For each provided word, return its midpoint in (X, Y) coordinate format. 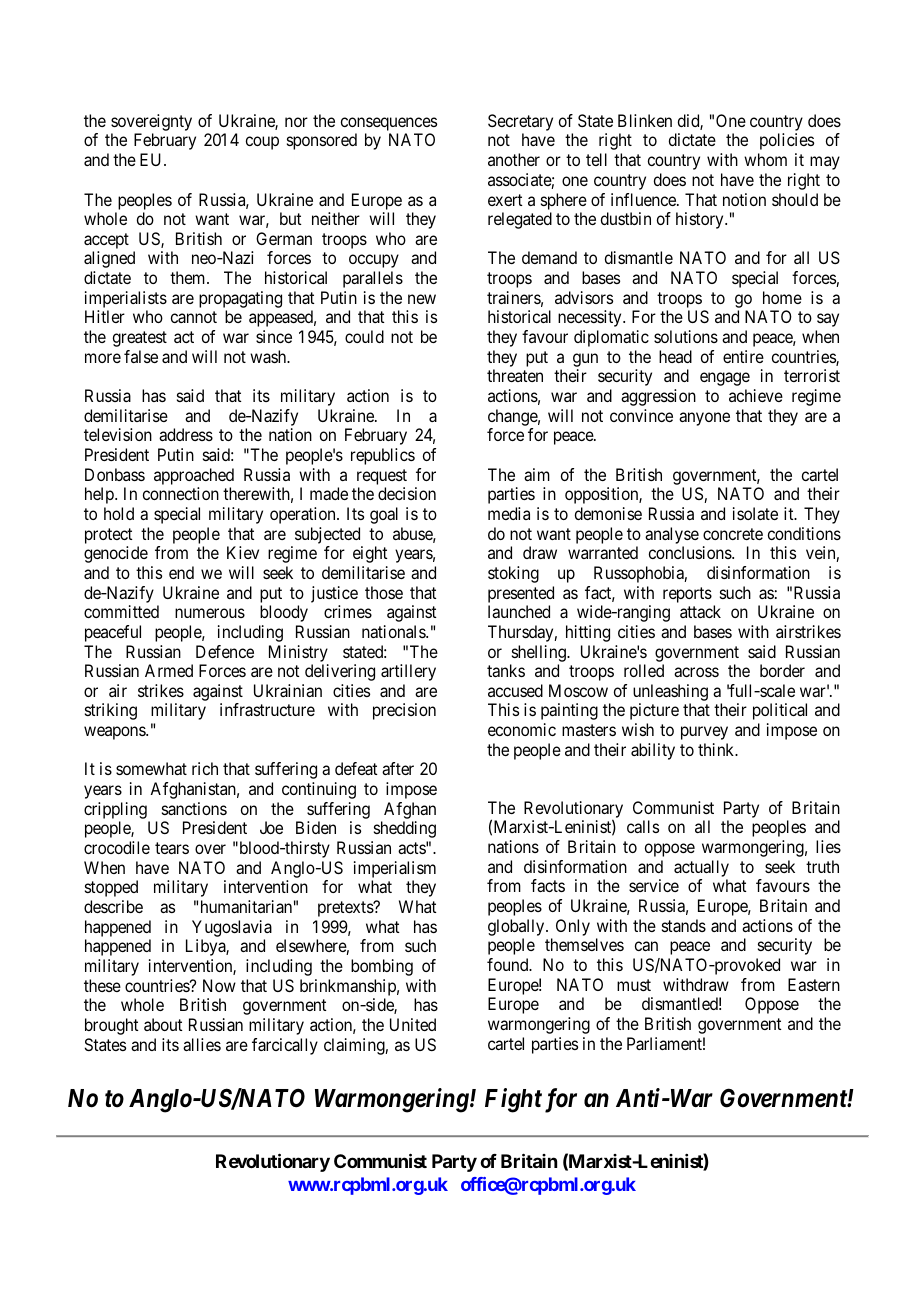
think (717, 749)
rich (205, 768)
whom (765, 159)
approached (194, 476)
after (398, 768)
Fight (513, 1100)
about (163, 1024)
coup (262, 143)
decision (407, 493)
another (514, 159)
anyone (704, 419)
